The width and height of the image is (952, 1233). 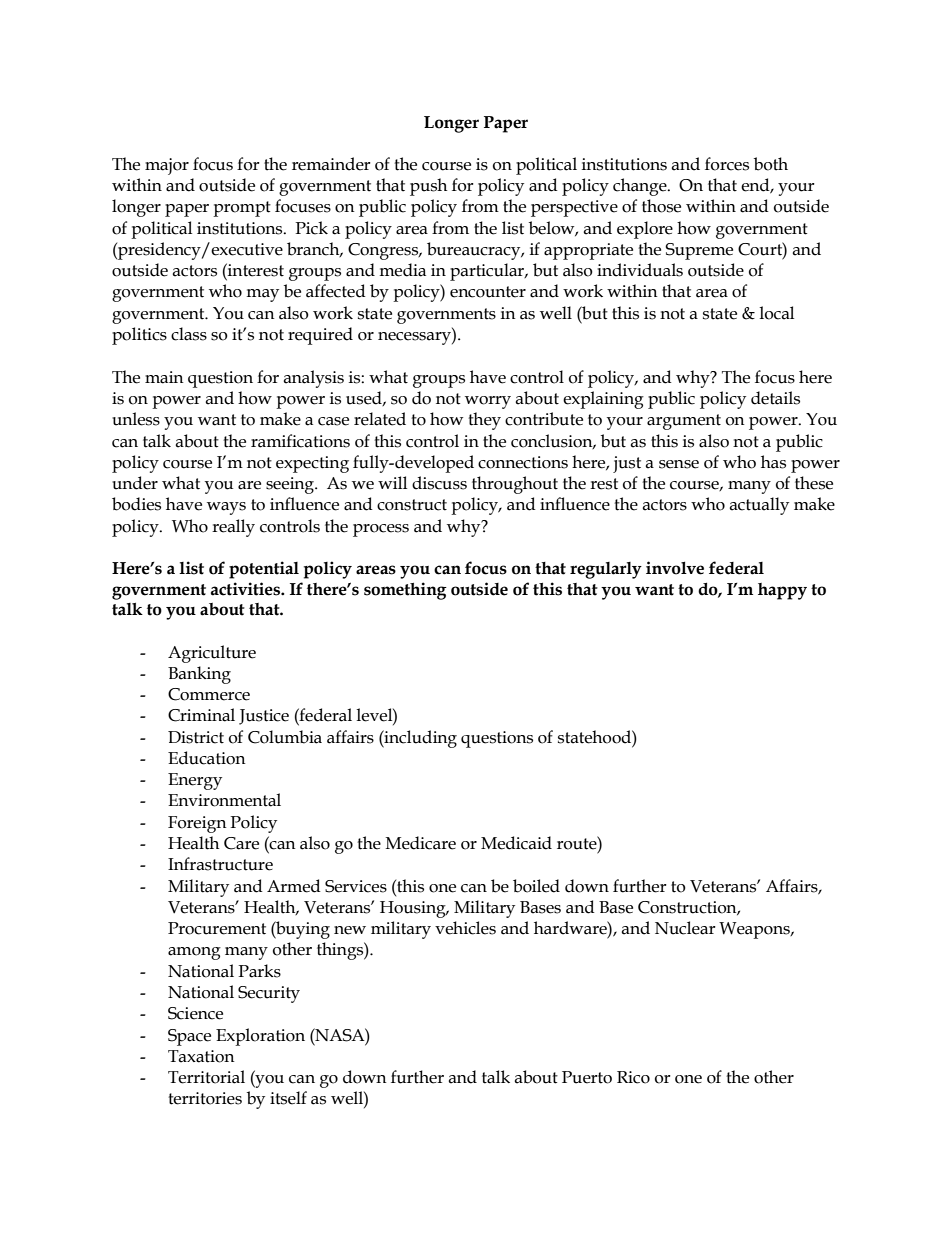 I want to click on happy, so click(x=782, y=591).
